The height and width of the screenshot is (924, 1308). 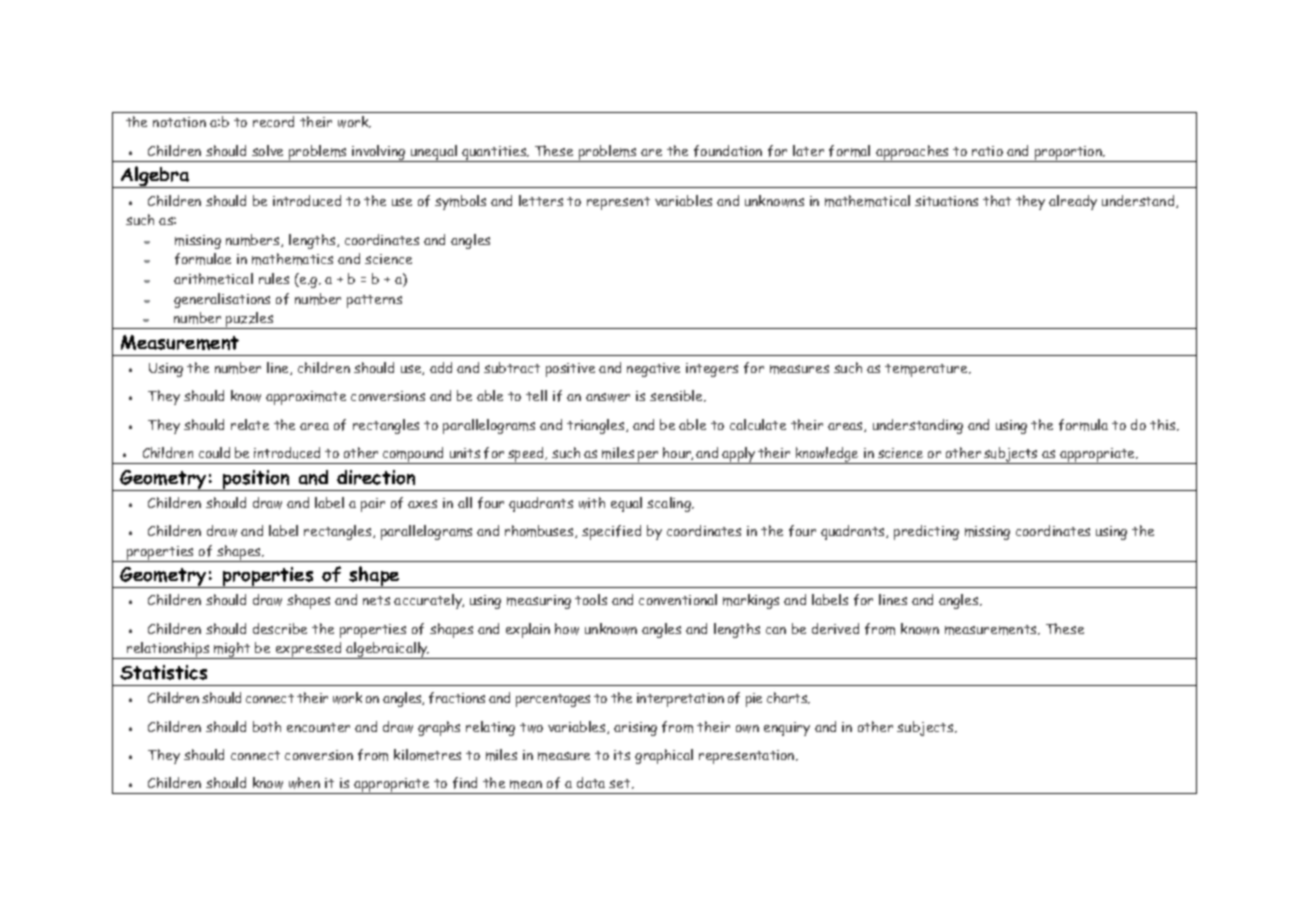 What do you see at coordinates (728, 151) in the screenshot?
I see `foundation` at bounding box center [728, 151].
